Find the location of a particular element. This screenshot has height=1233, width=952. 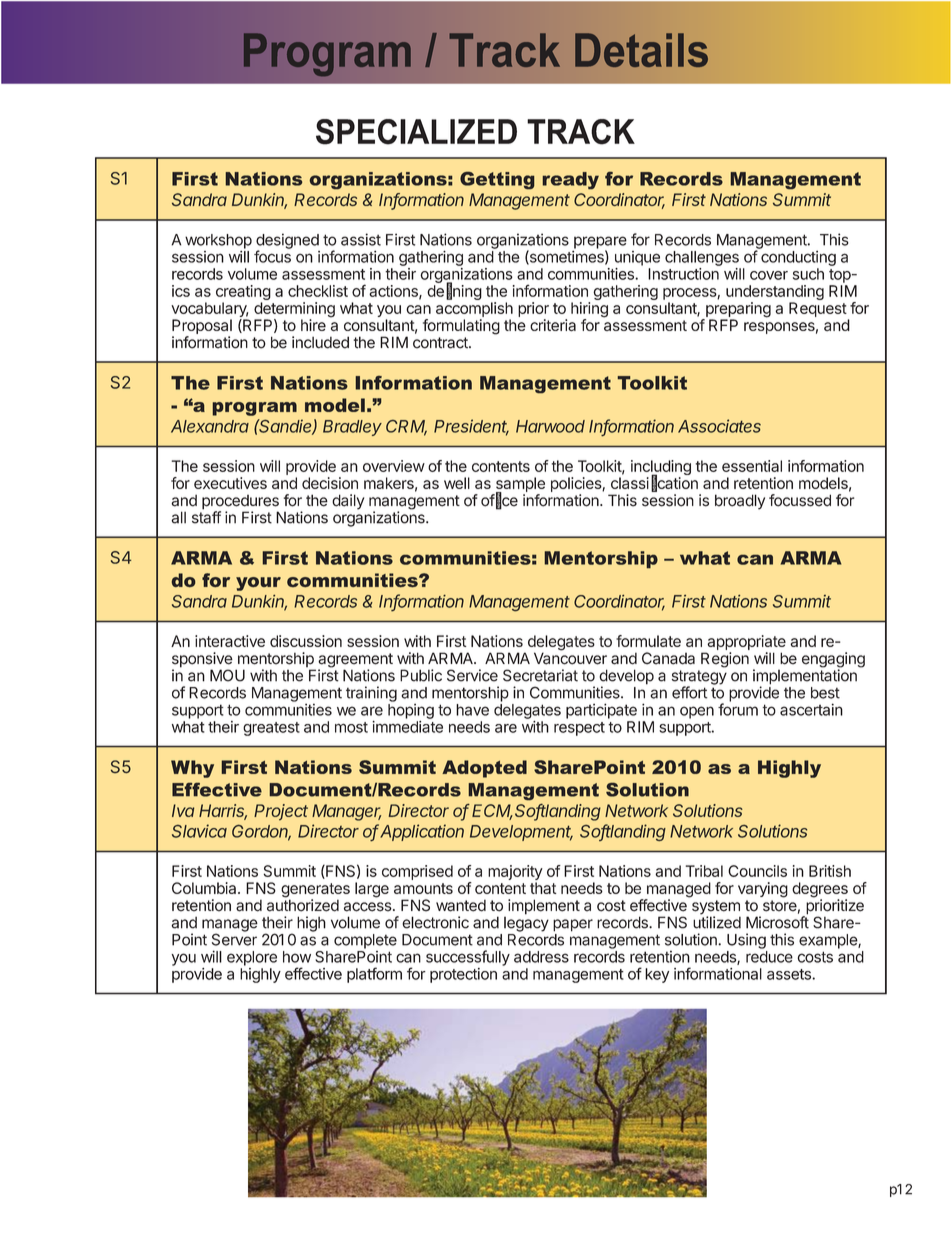

broadly is located at coordinates (740, 502).
